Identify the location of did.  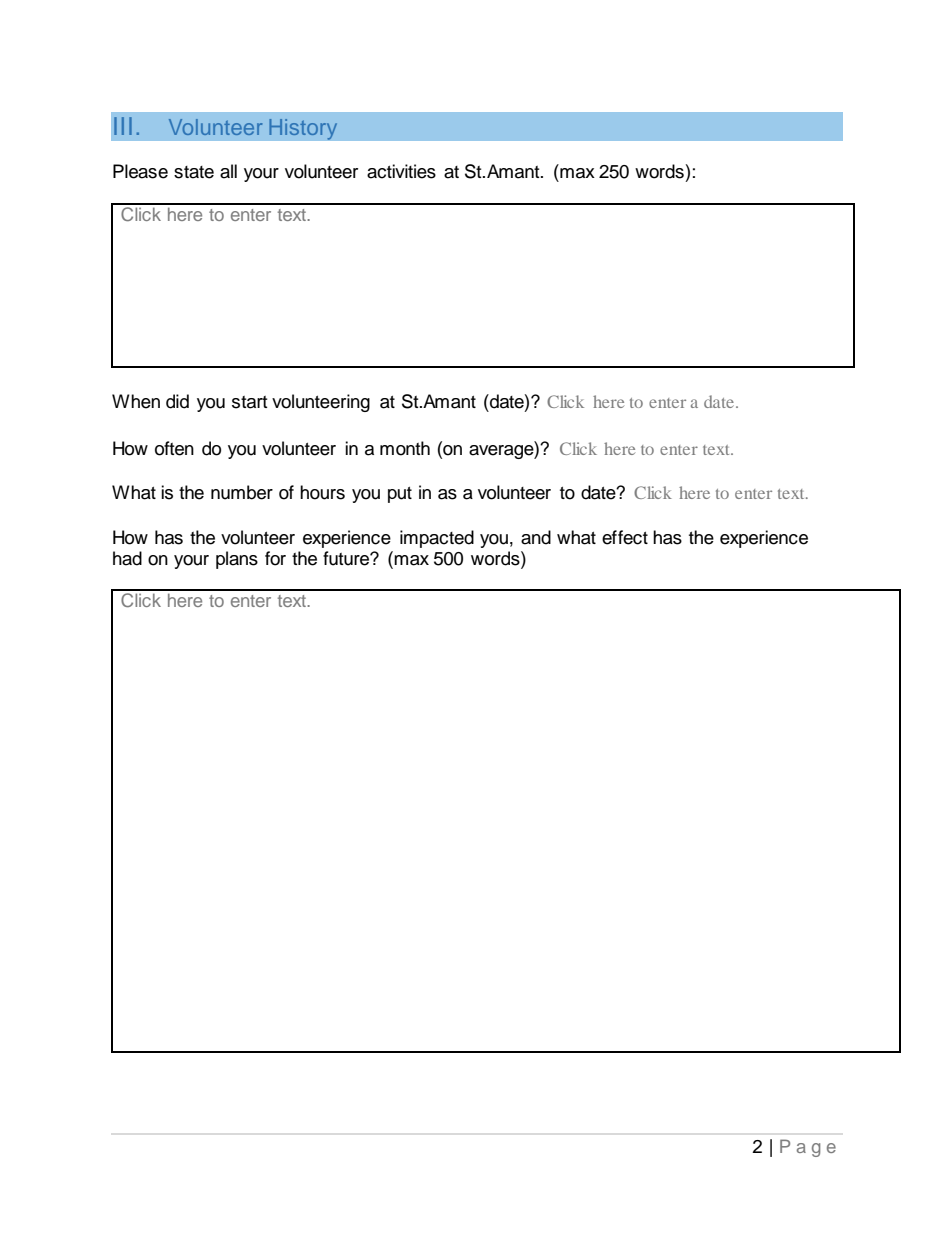
(177, 401).
